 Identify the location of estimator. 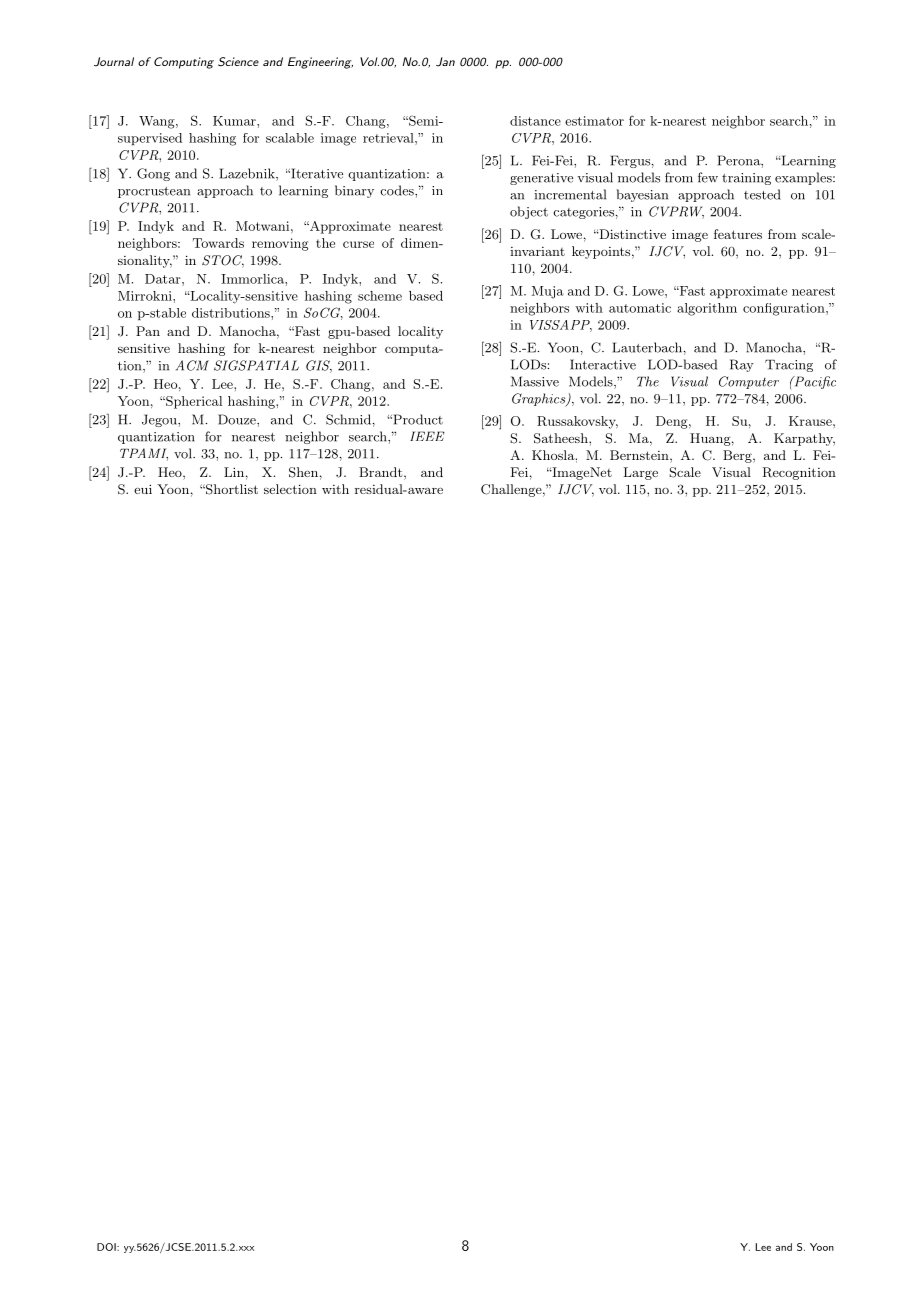
(594, 121).
